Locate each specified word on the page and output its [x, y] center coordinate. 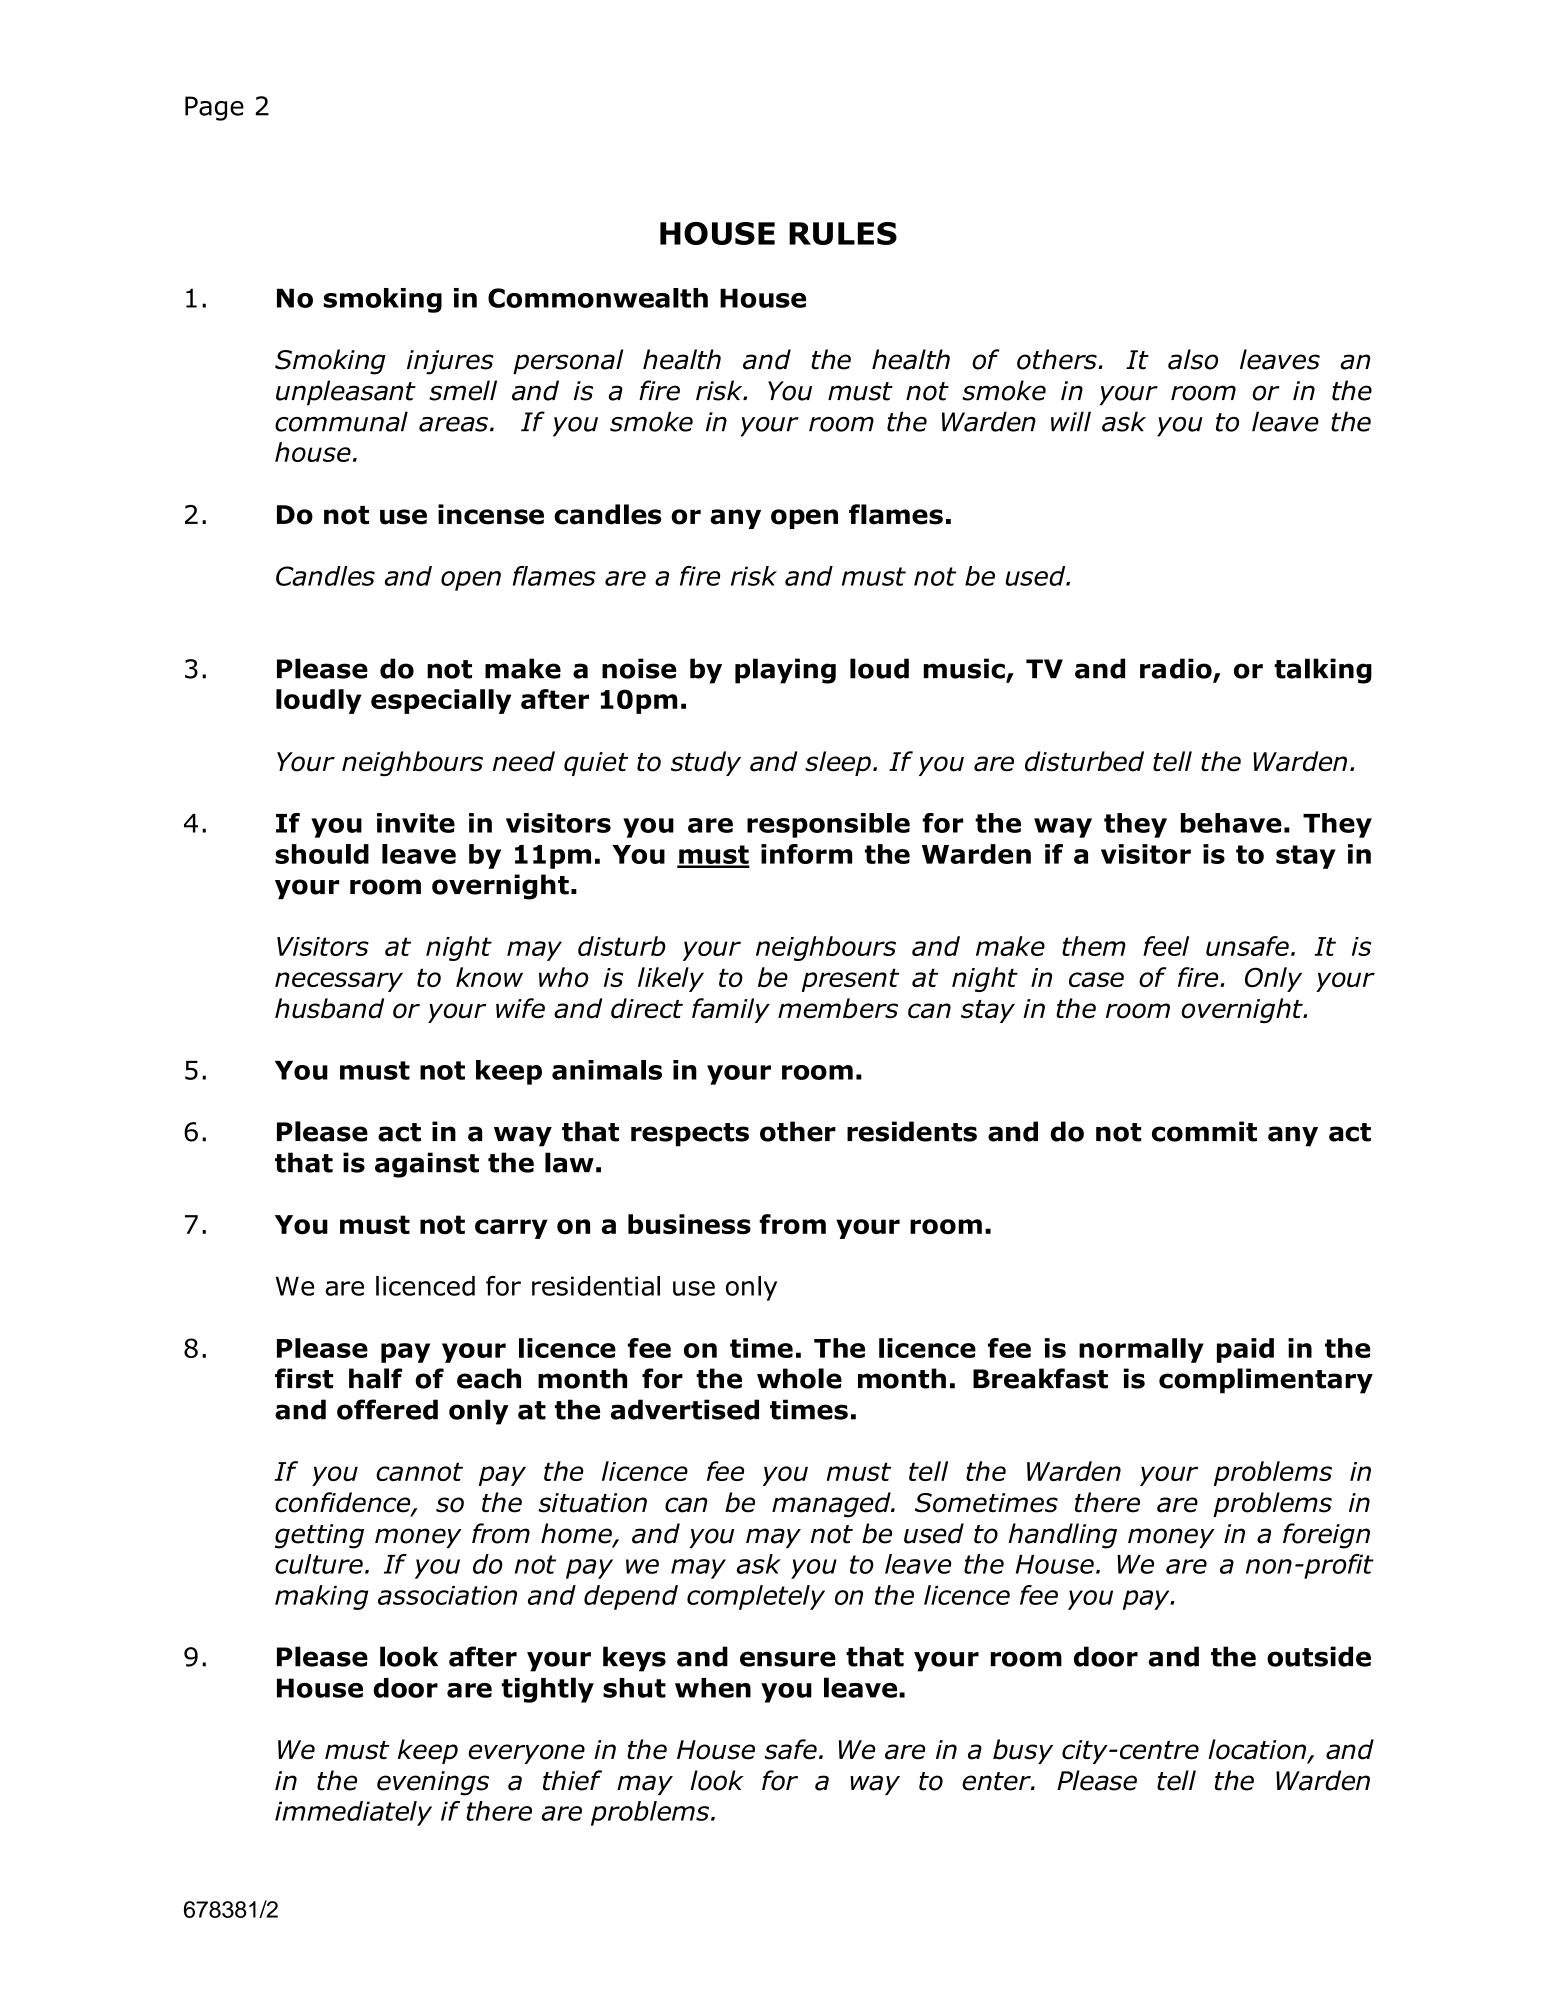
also [1193, 359]
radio [1177, 669]
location [1258, 1750]
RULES [843, 233]
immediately [353, 1813]
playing [785, 671]
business [689, 1224]
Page [214, 108]
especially [441, 701]
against [427, 1165]
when [713, 1688]
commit [1204, 1131]
